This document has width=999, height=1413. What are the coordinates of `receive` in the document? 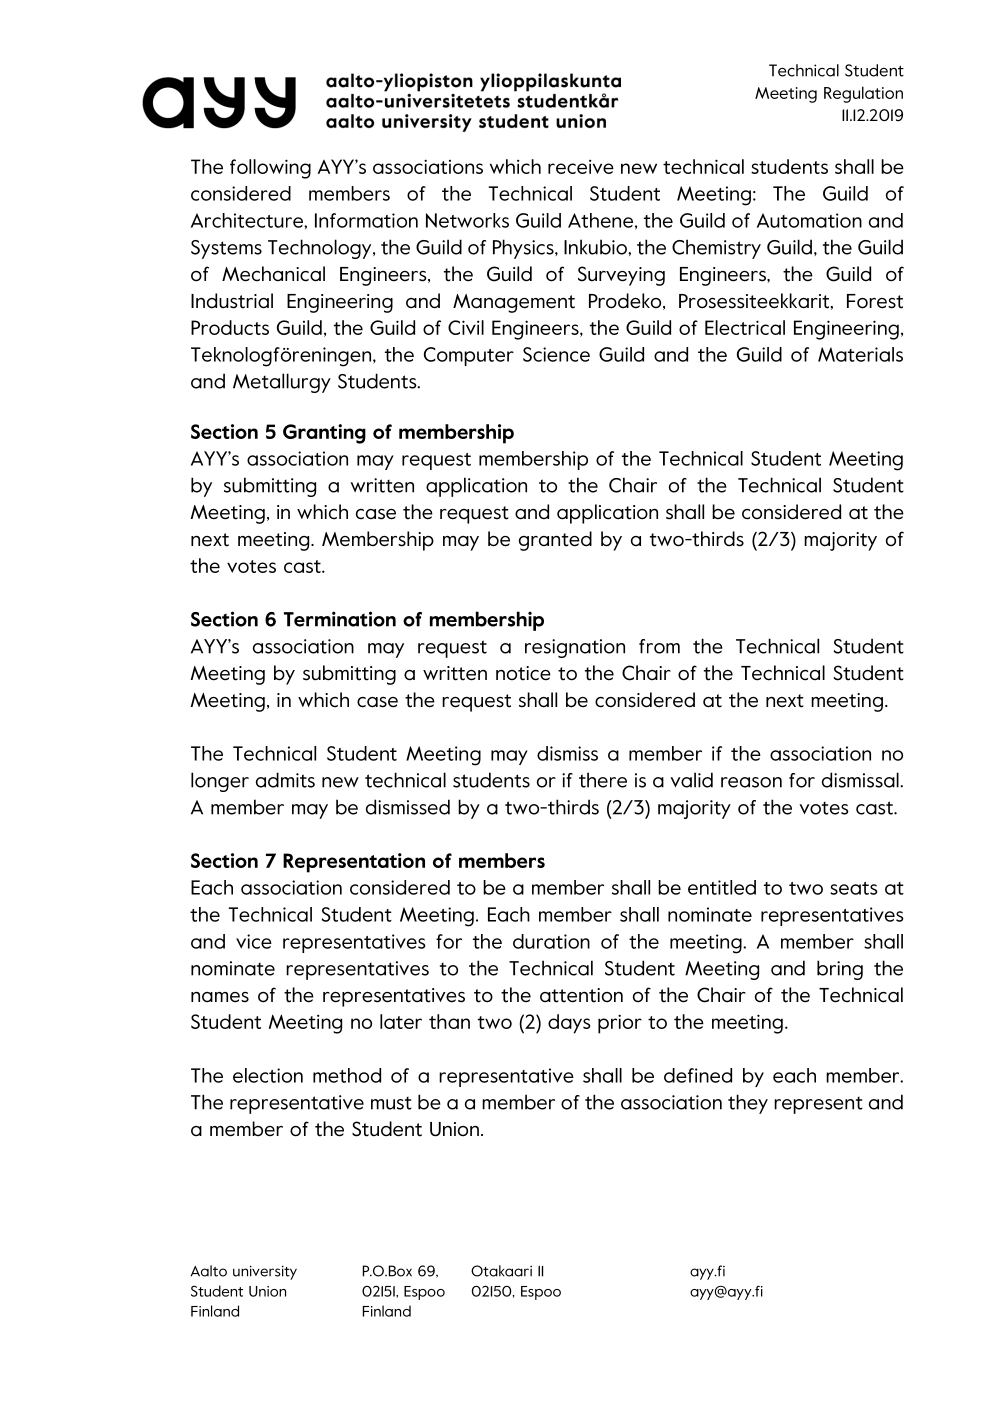 It's located at (581, 166).
